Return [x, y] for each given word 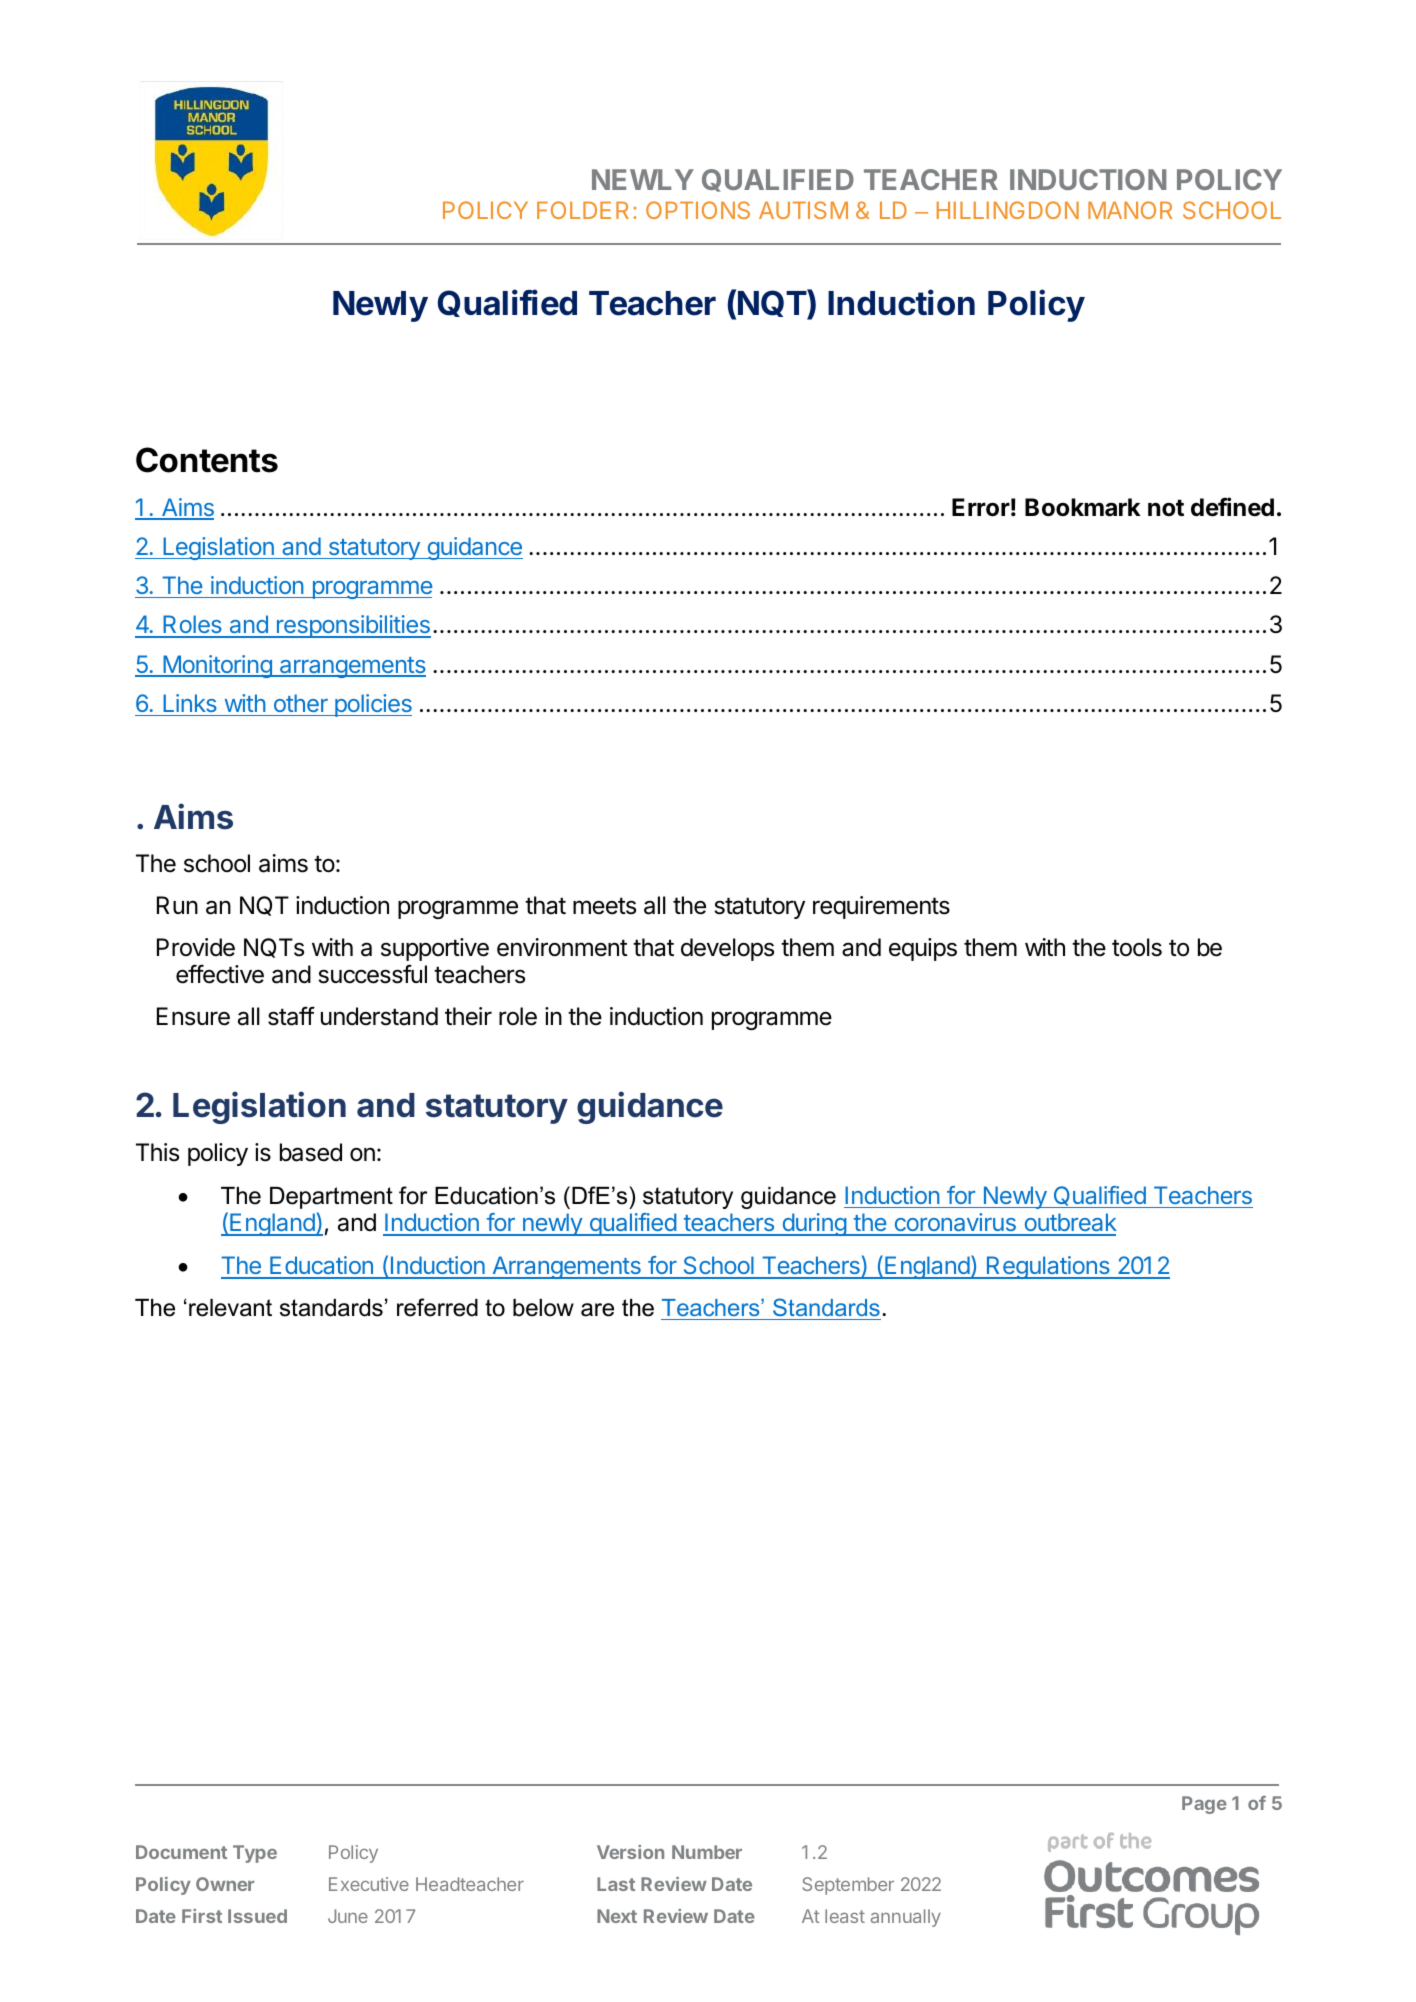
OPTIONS [698, 210]
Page [1204, 1805]
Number [707, 1852]
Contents [207, 460]
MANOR [1130, 210]
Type [255, 1854]
